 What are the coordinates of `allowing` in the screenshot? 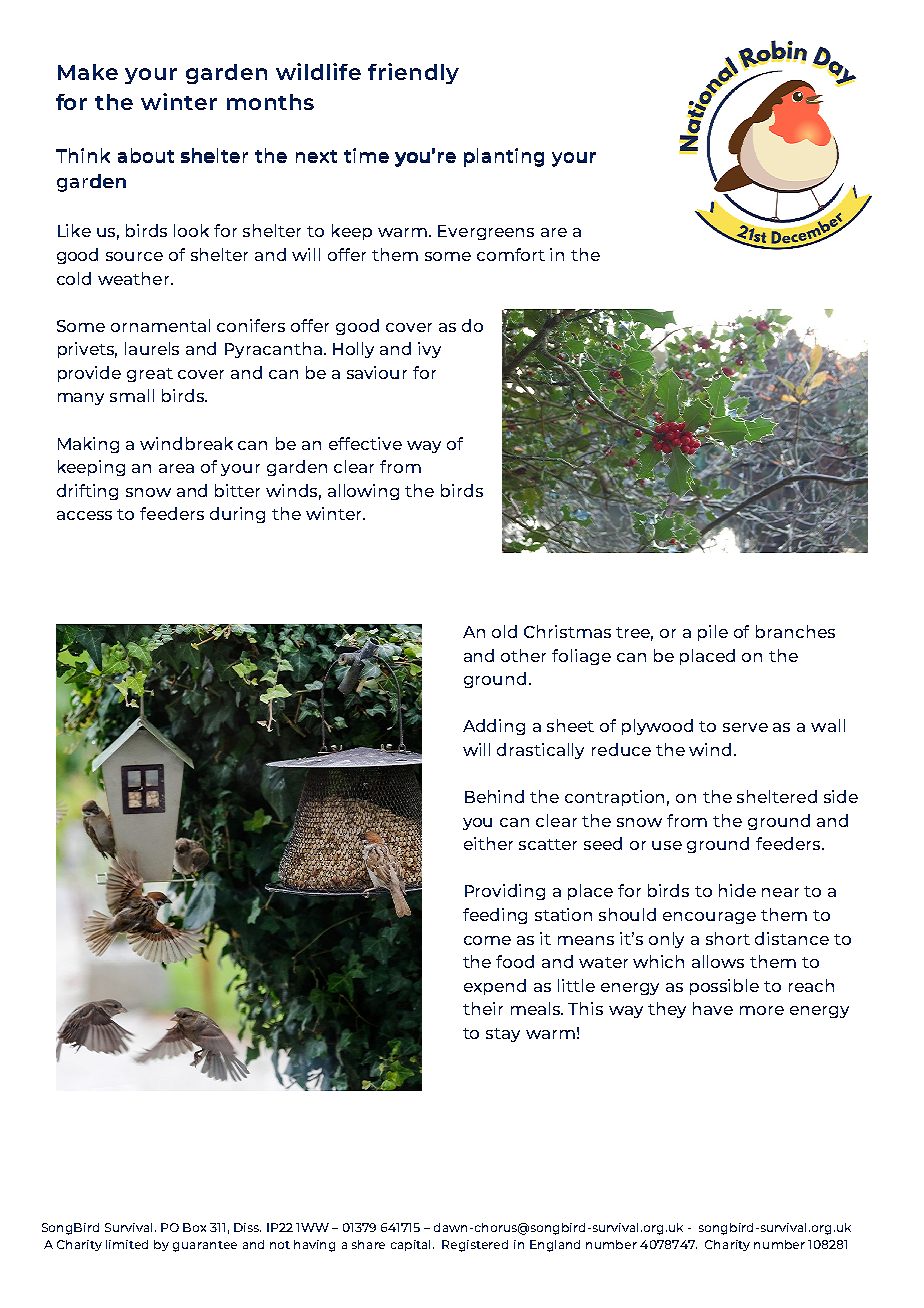 It's located at (363, 492).
